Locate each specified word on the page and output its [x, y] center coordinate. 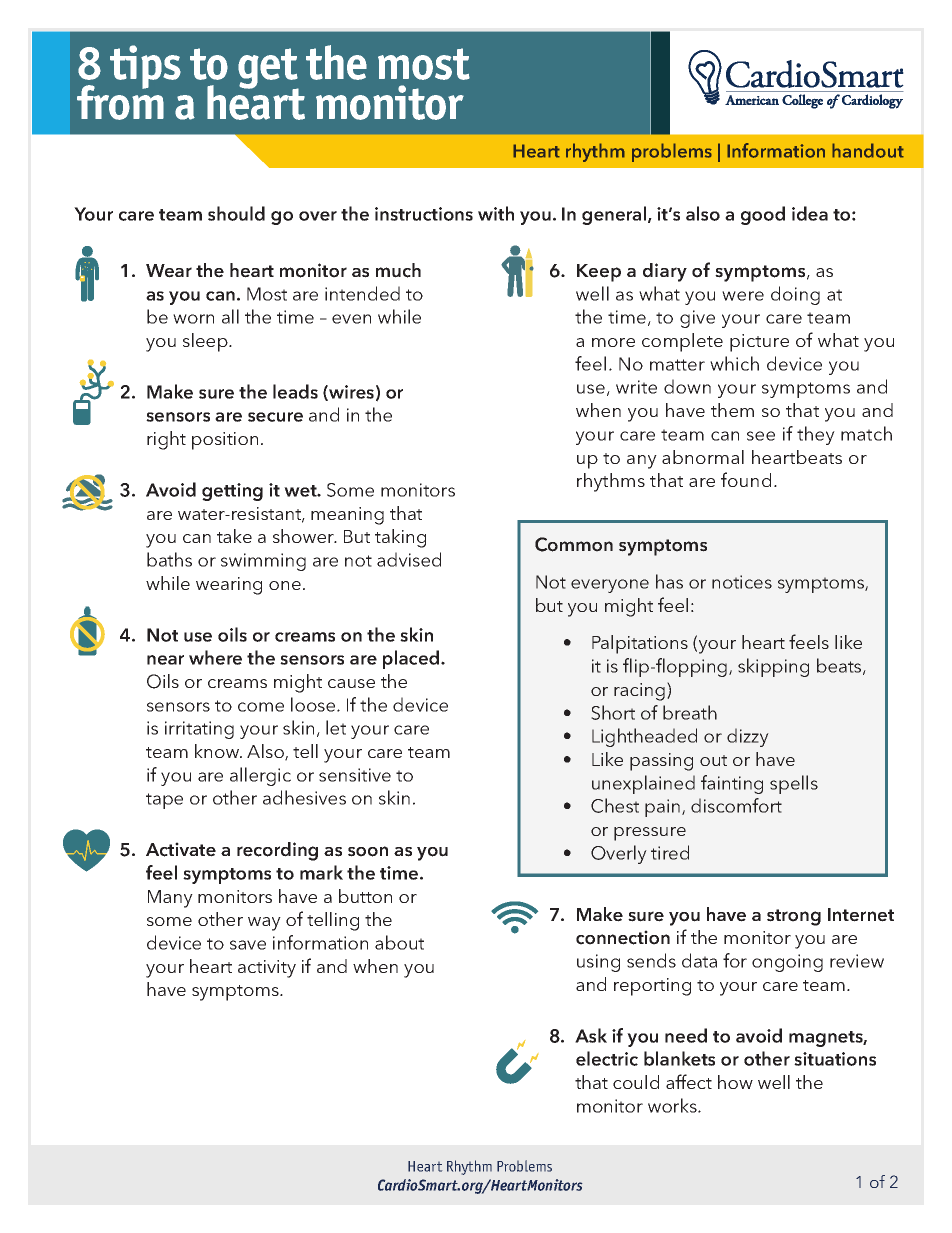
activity [267, 969]
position [225, 441]
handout [868, 150]
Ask [591, 1035]
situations [835, 1059]
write [636, 387]
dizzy [748, 737]
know [218, 751]
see [761, 436]
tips [145, 67]
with [496, 213]
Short [613, 712]
